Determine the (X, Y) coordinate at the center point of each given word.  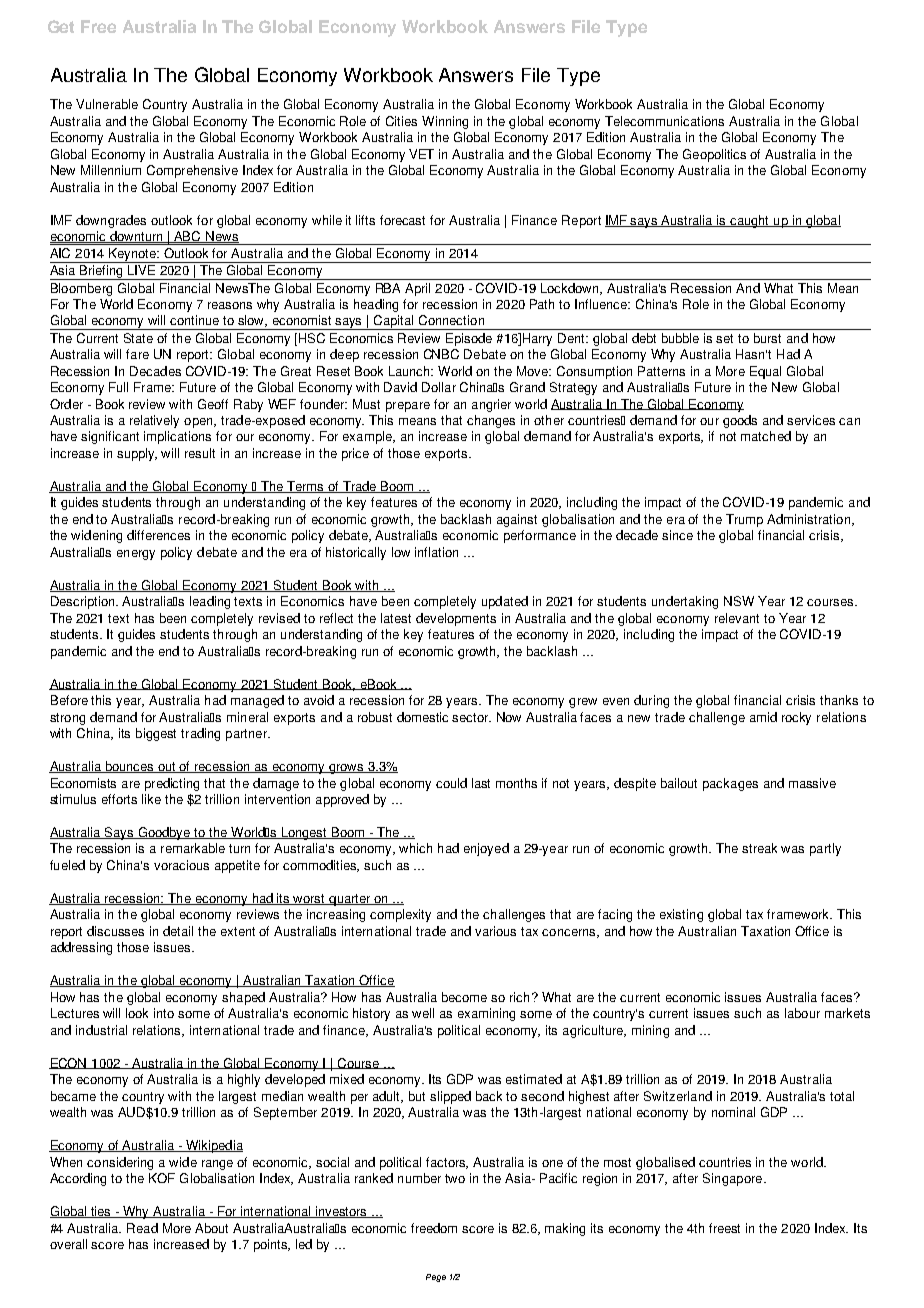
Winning (445, 122)
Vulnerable (107, 104)
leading (210, 602)
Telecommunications (664, 121)
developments (456, 619)
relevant (737, 618)
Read (142, 1228)
